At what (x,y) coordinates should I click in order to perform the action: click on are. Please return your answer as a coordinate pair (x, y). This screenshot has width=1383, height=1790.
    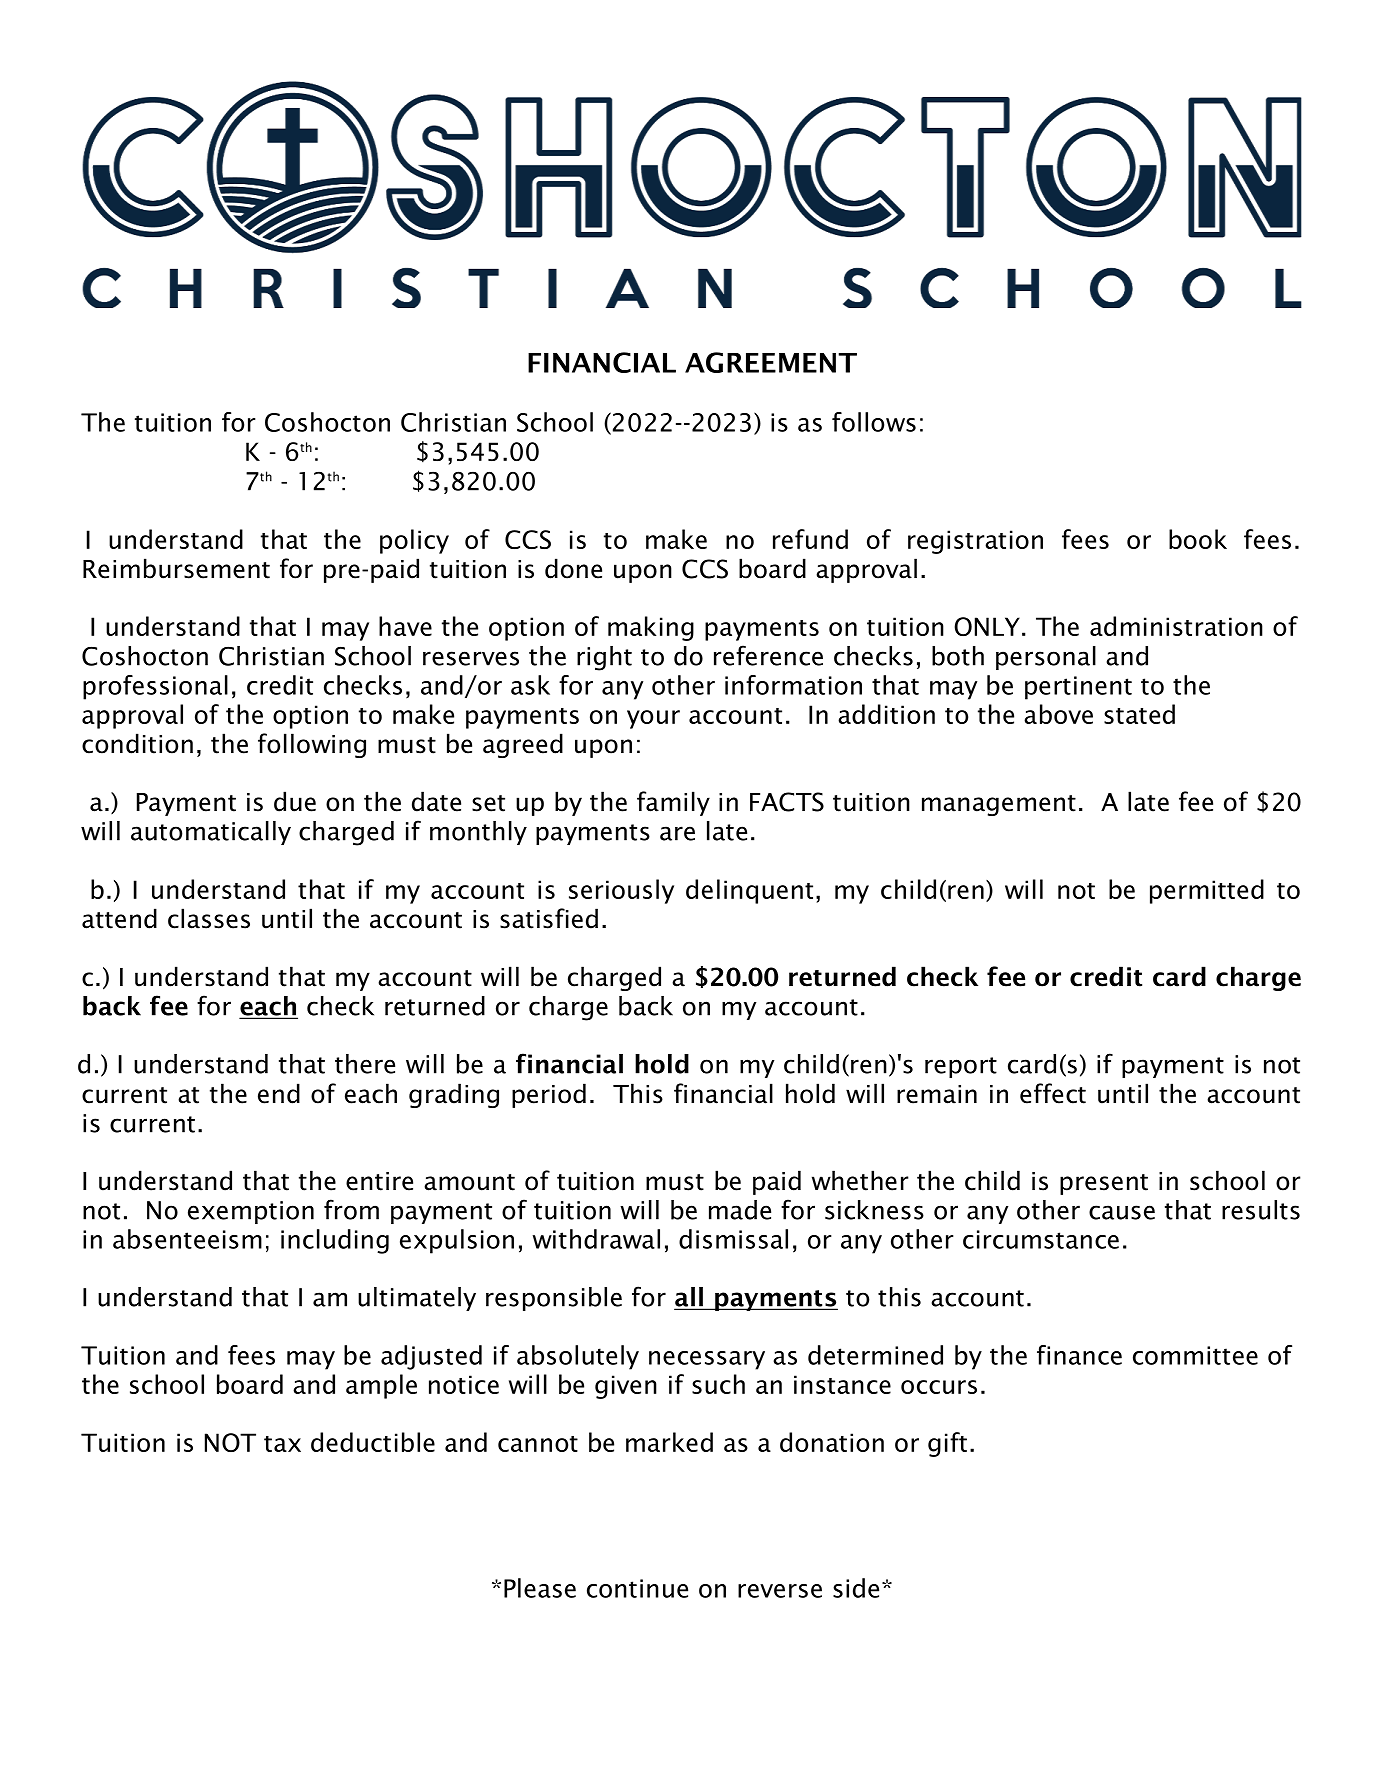
    Looking at the image, I should click on (677, 833).
